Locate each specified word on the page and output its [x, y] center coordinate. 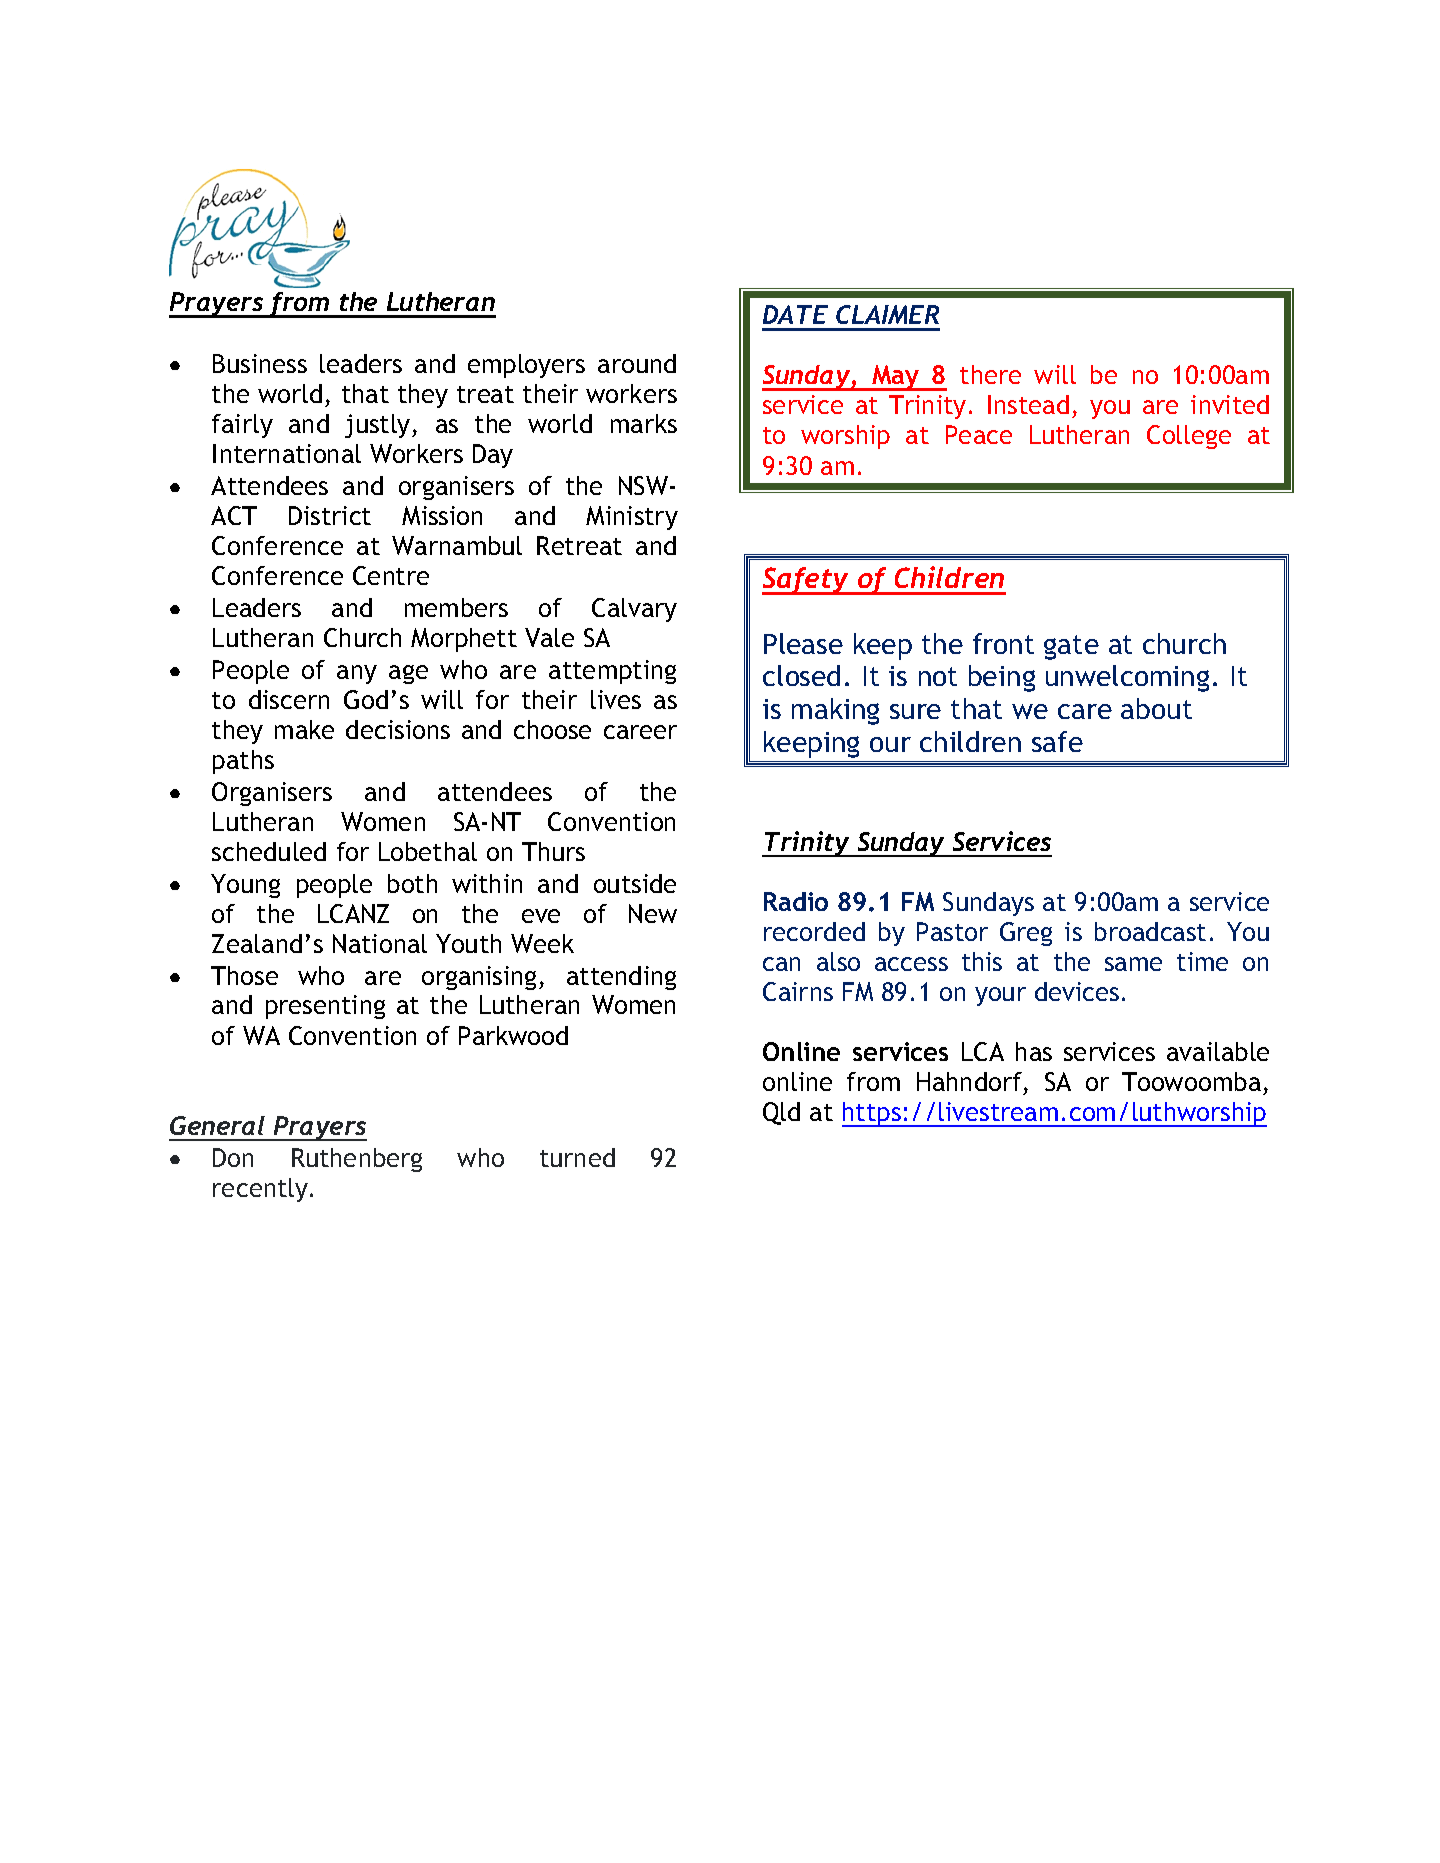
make [304, 729]
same [1133, 964]
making [835, 711]
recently [260, 1190]
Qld [781, 1113]
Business [260, 363]
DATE [795, 314]
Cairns [798, 991]
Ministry [632, 518]
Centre [391, 575]
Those [244, 975]
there [990, 374]
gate [1071, 647]
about [1156, 708]
